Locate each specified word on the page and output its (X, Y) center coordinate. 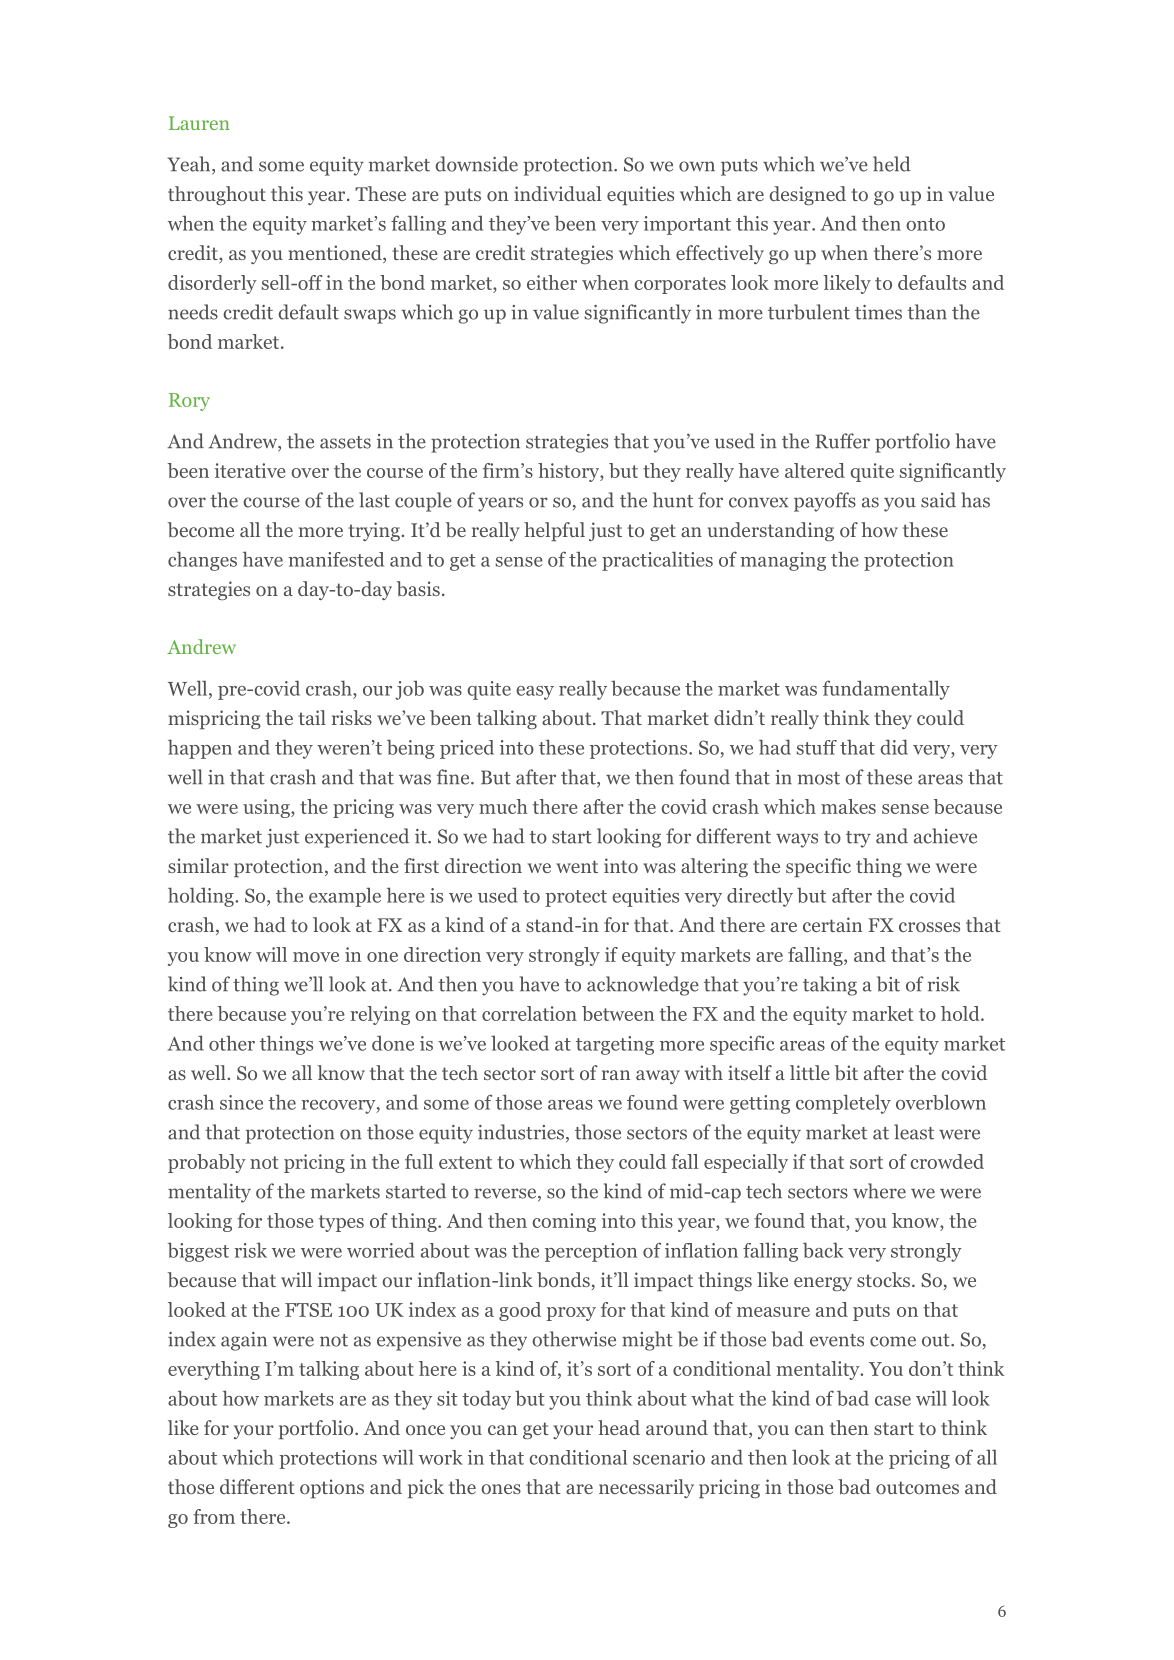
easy (535, 693)
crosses (929, 927)
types (341, 1223)
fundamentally (886, 690)
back (823, 1250)
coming (564, 1222)
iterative (250, 470)
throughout (217, 195)
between (618, 1013)
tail (312, 717)
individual (557, 193)
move (316, 957)
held (892, 164)
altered (815, 470)
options (332, 1488)
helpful (554, 531)
